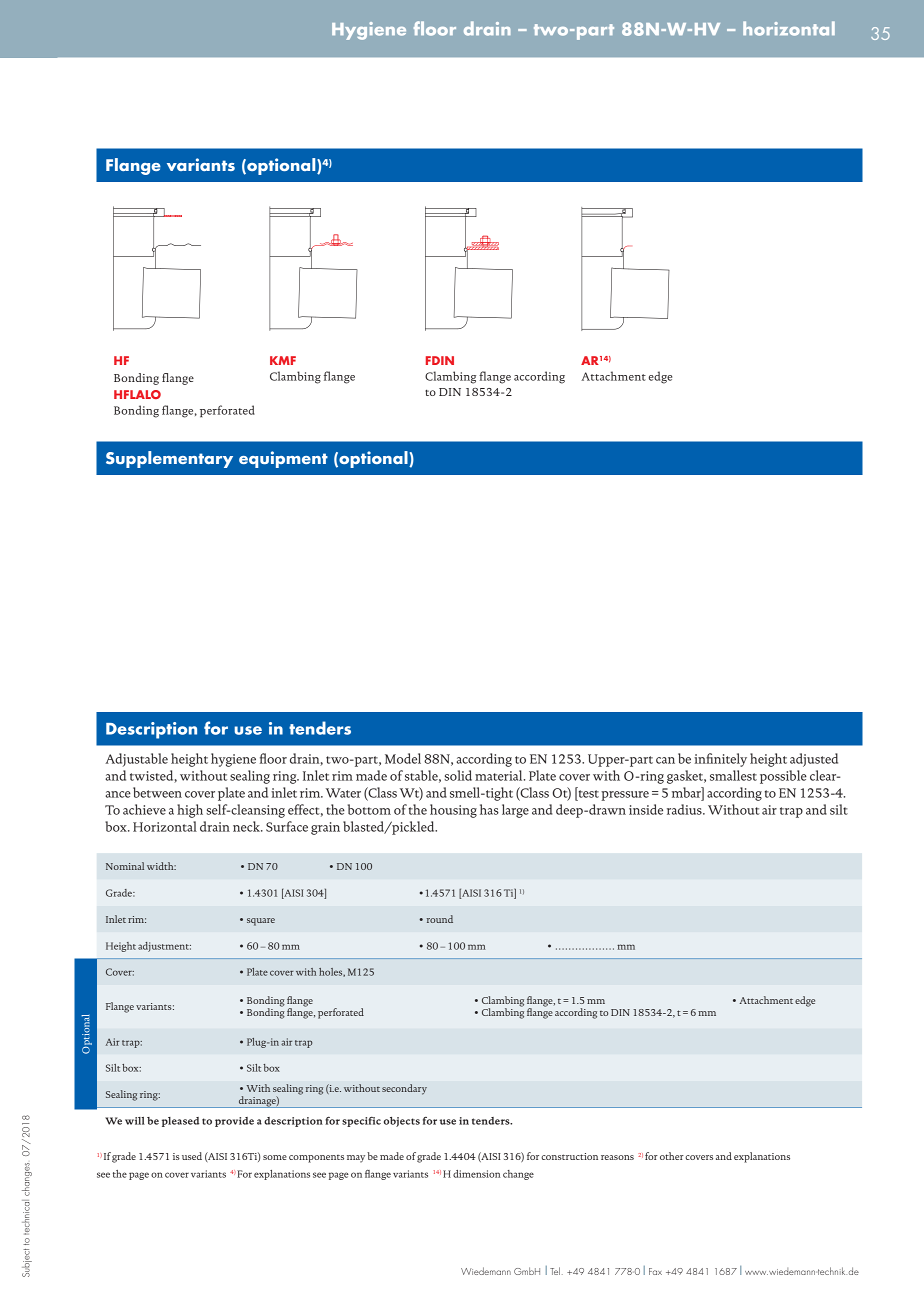  What do you see at coordinates (283, 459) in the page?
I see `equipment` at bounding box center [283, 459].
